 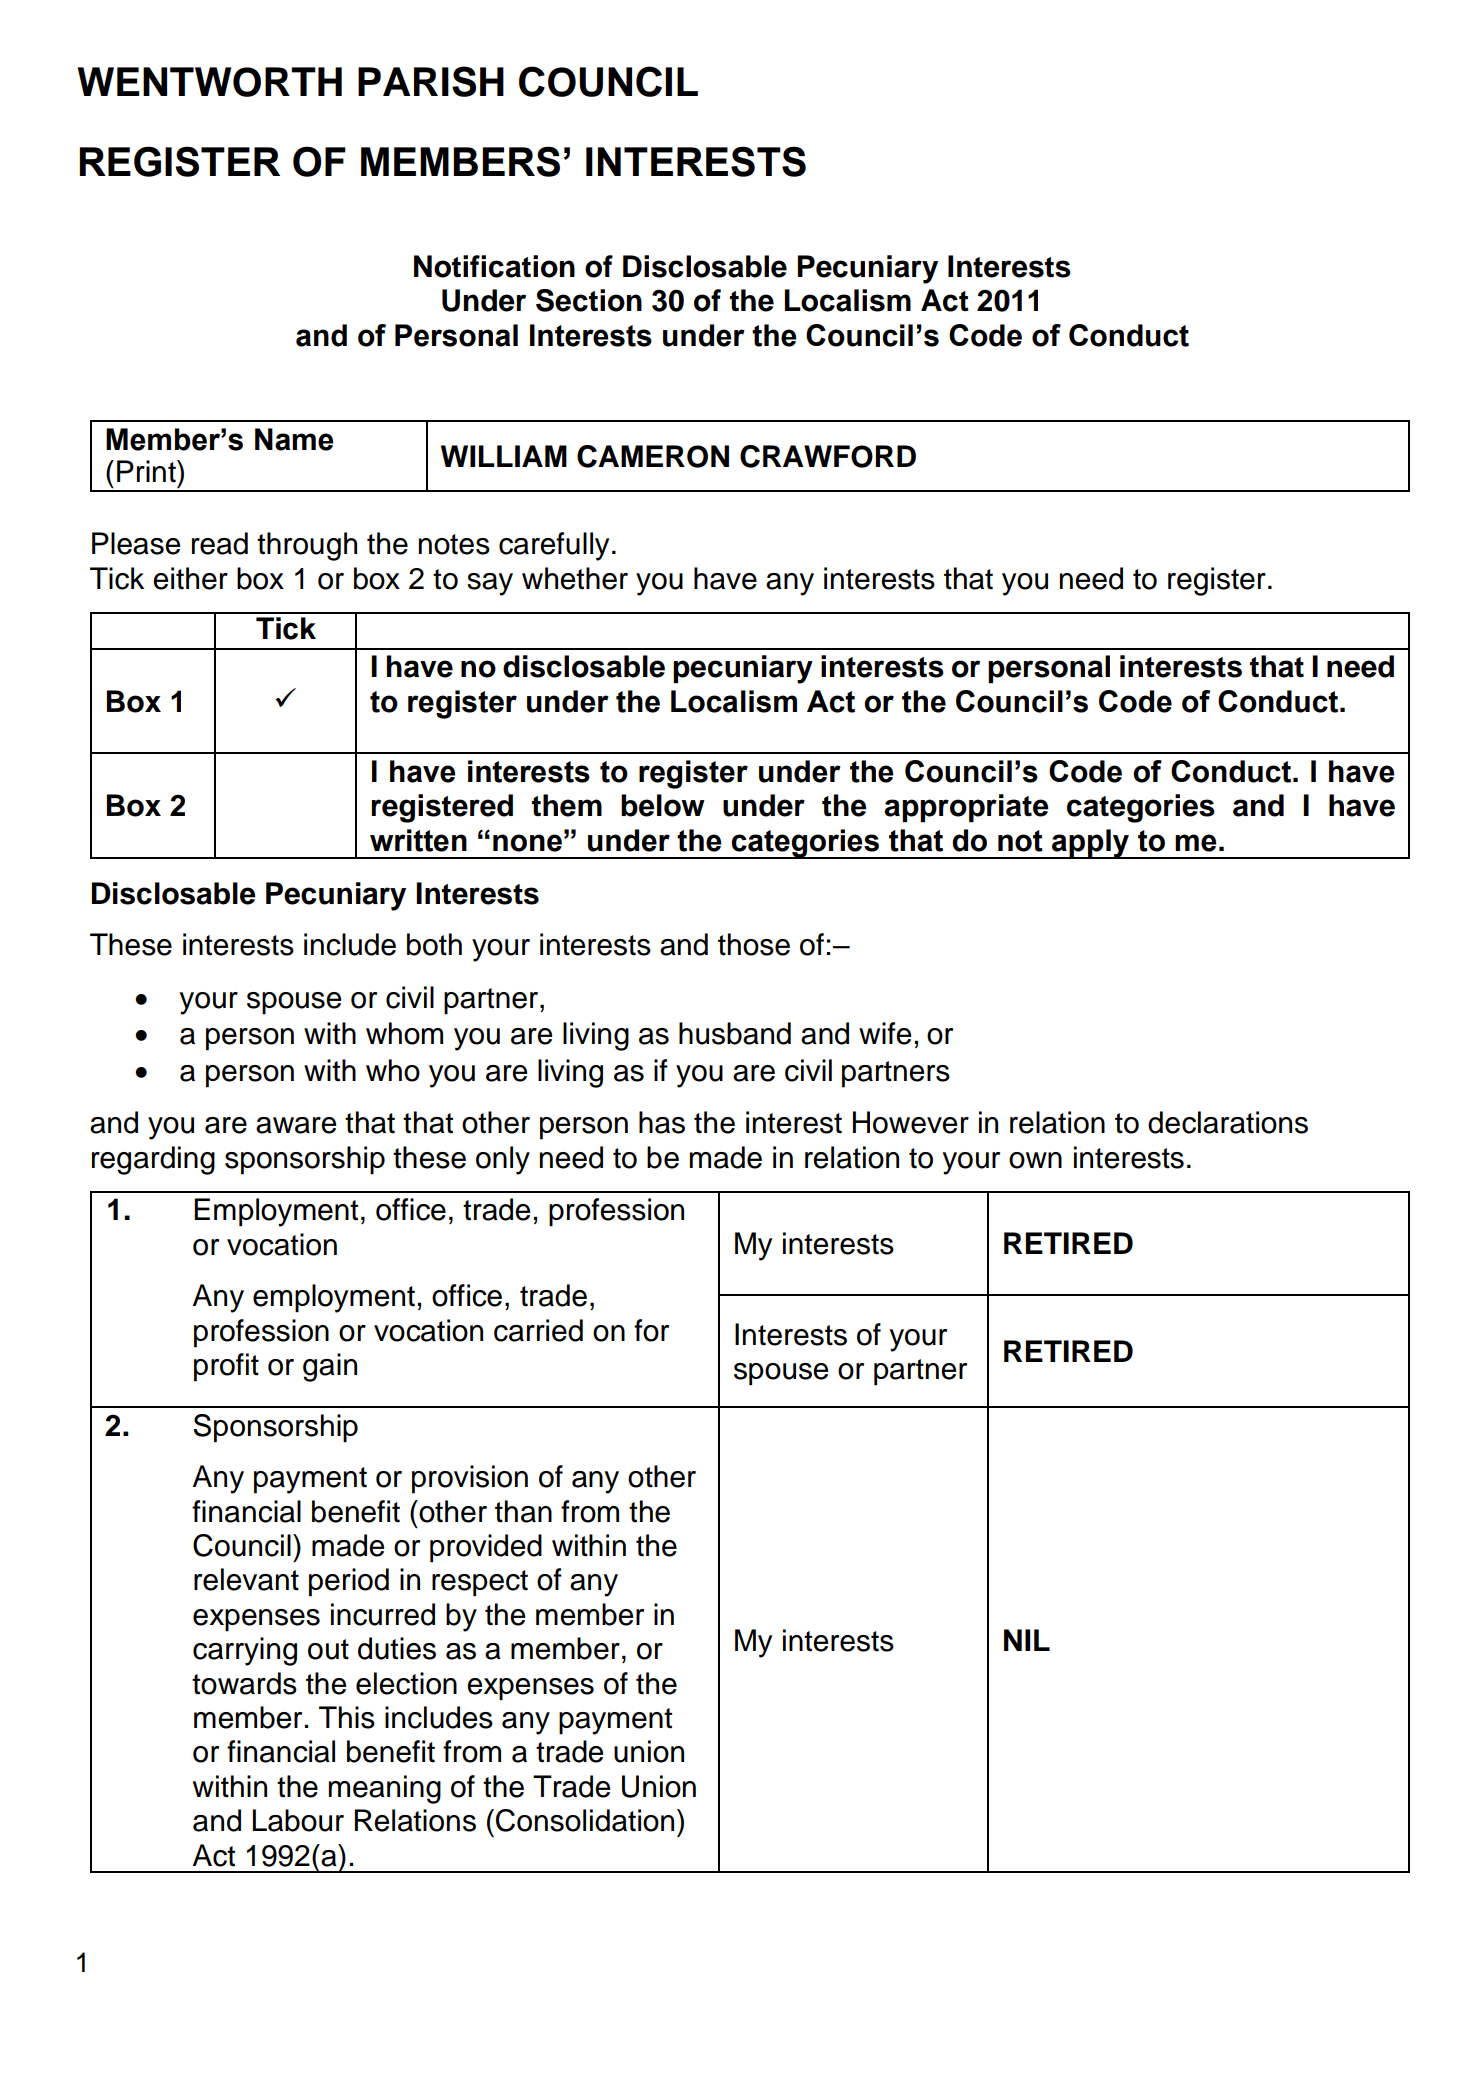 I want to click on own, so click(x=1035, y=1160).
